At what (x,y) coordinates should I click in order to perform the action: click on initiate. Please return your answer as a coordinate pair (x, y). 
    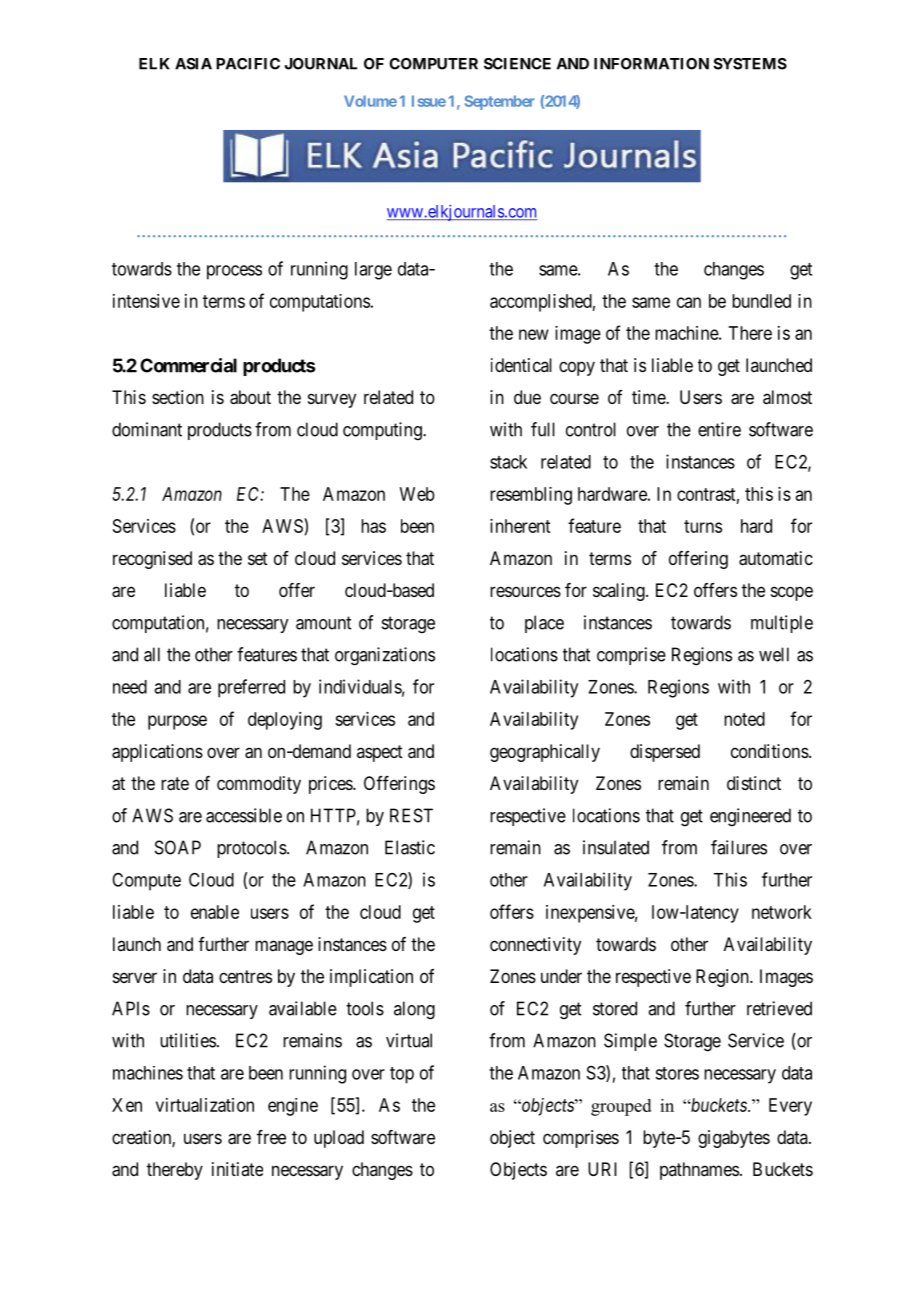
    Looking at the image, I should click on (237, 1169).
